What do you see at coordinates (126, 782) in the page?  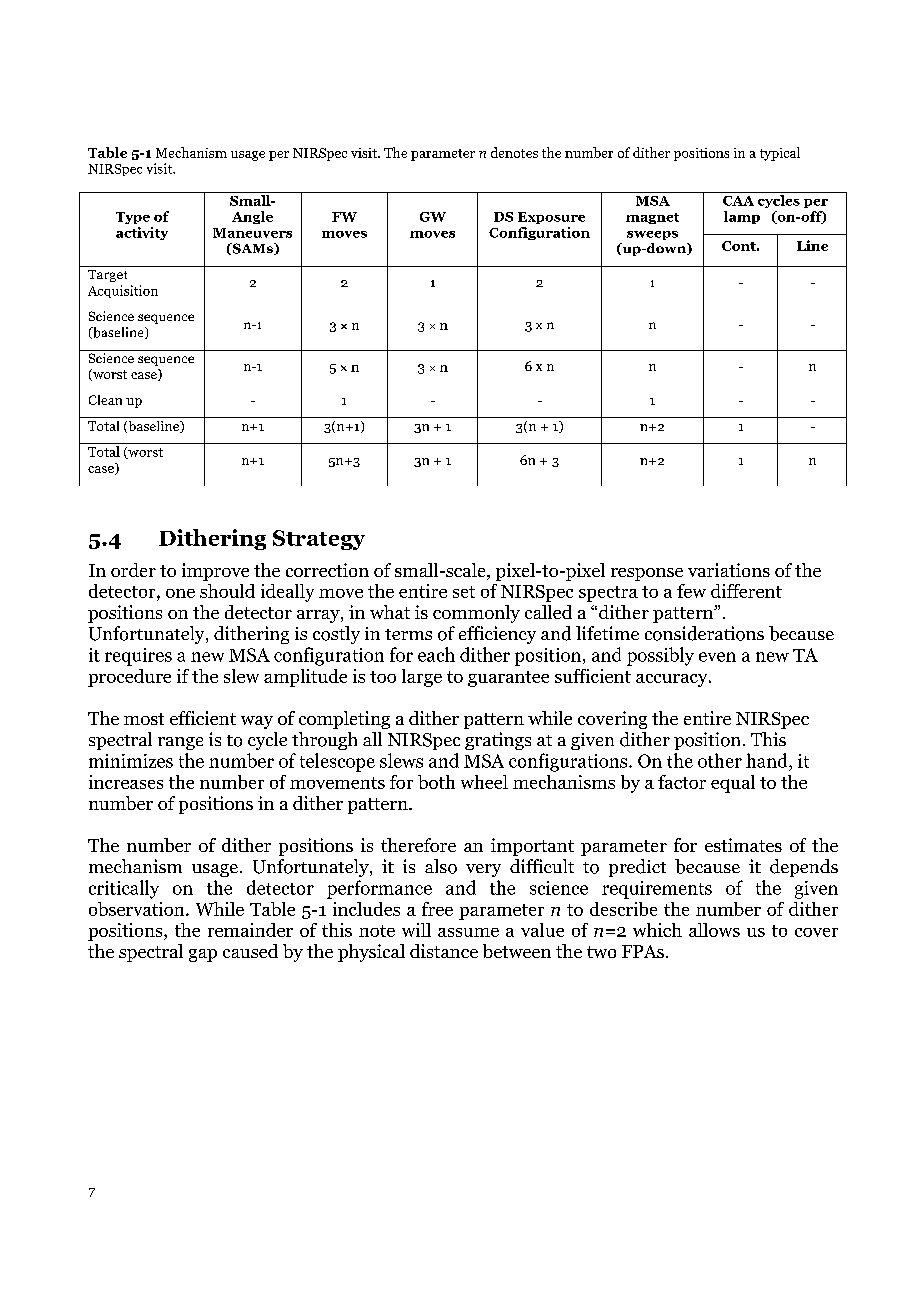 I see `increases` at bounding box center [126, 782].
